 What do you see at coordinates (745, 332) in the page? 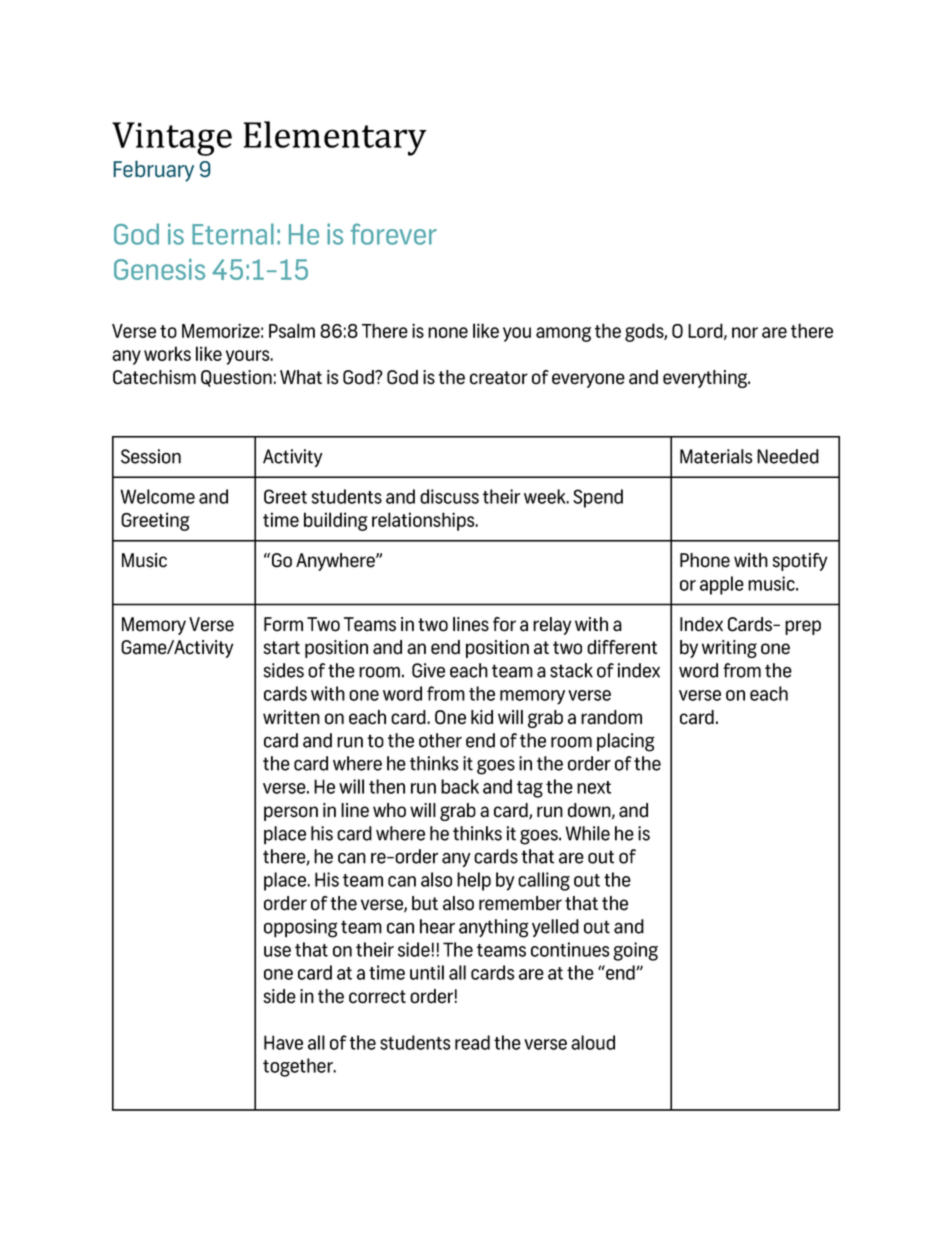
I see `nor` at bounding box center [745, 332].
